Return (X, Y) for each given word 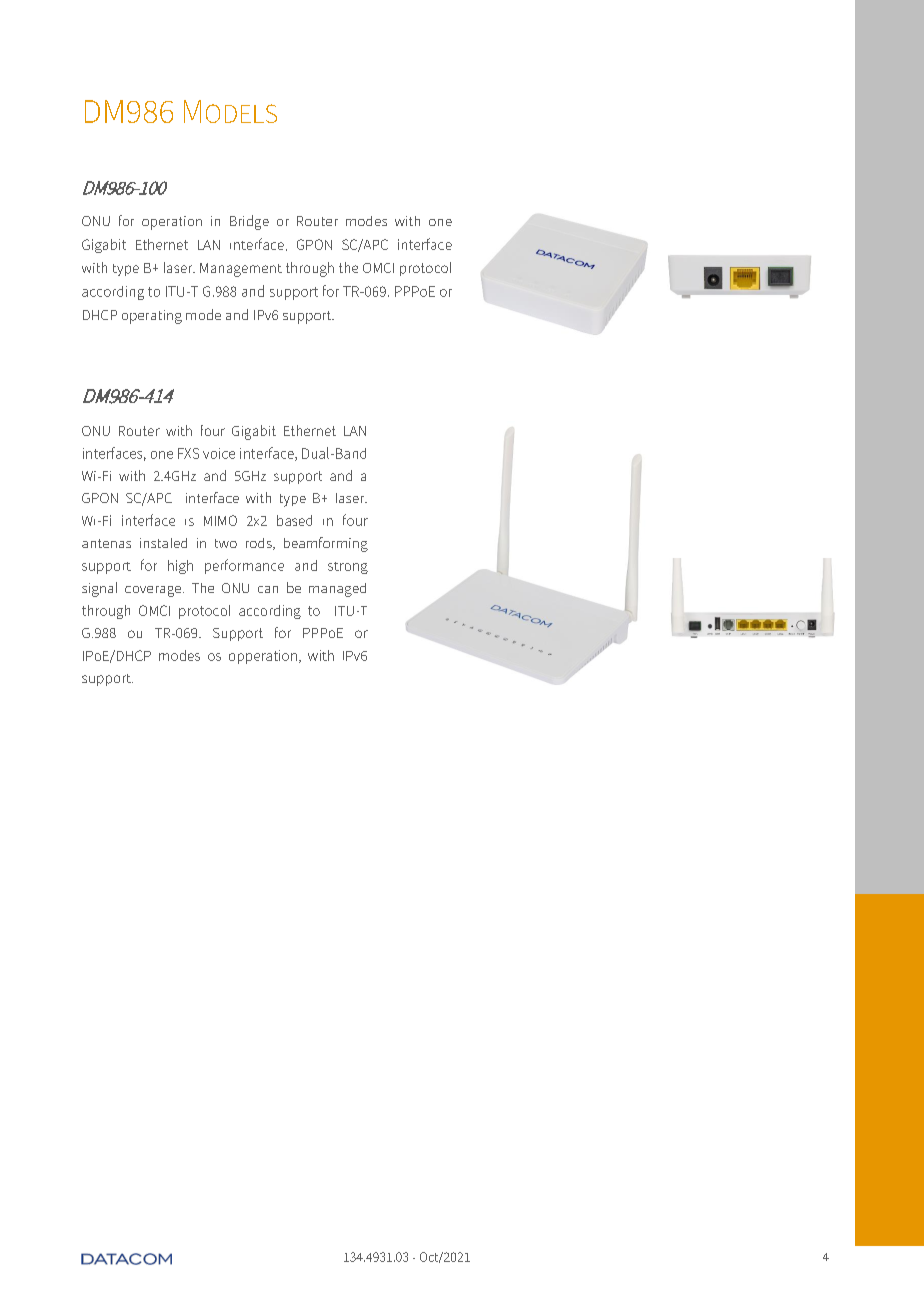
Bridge (249, 222)
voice (219, 453)
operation (172, 223)
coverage (154, 591)
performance (244, 566)
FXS (188, 453)
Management (241, 270)
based (294, 520)
